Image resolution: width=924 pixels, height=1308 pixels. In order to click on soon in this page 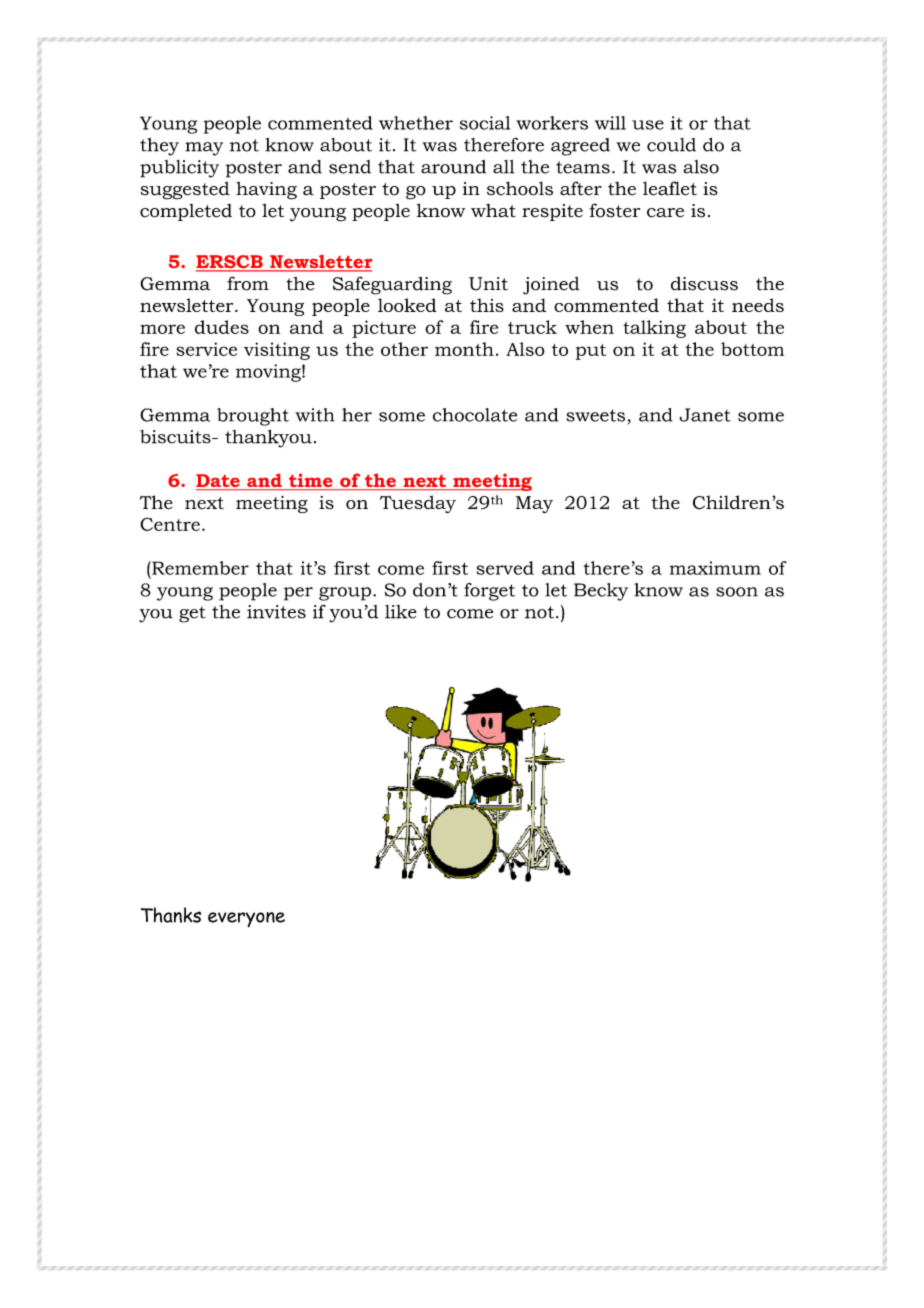, I will do `click(737, 592)`.
